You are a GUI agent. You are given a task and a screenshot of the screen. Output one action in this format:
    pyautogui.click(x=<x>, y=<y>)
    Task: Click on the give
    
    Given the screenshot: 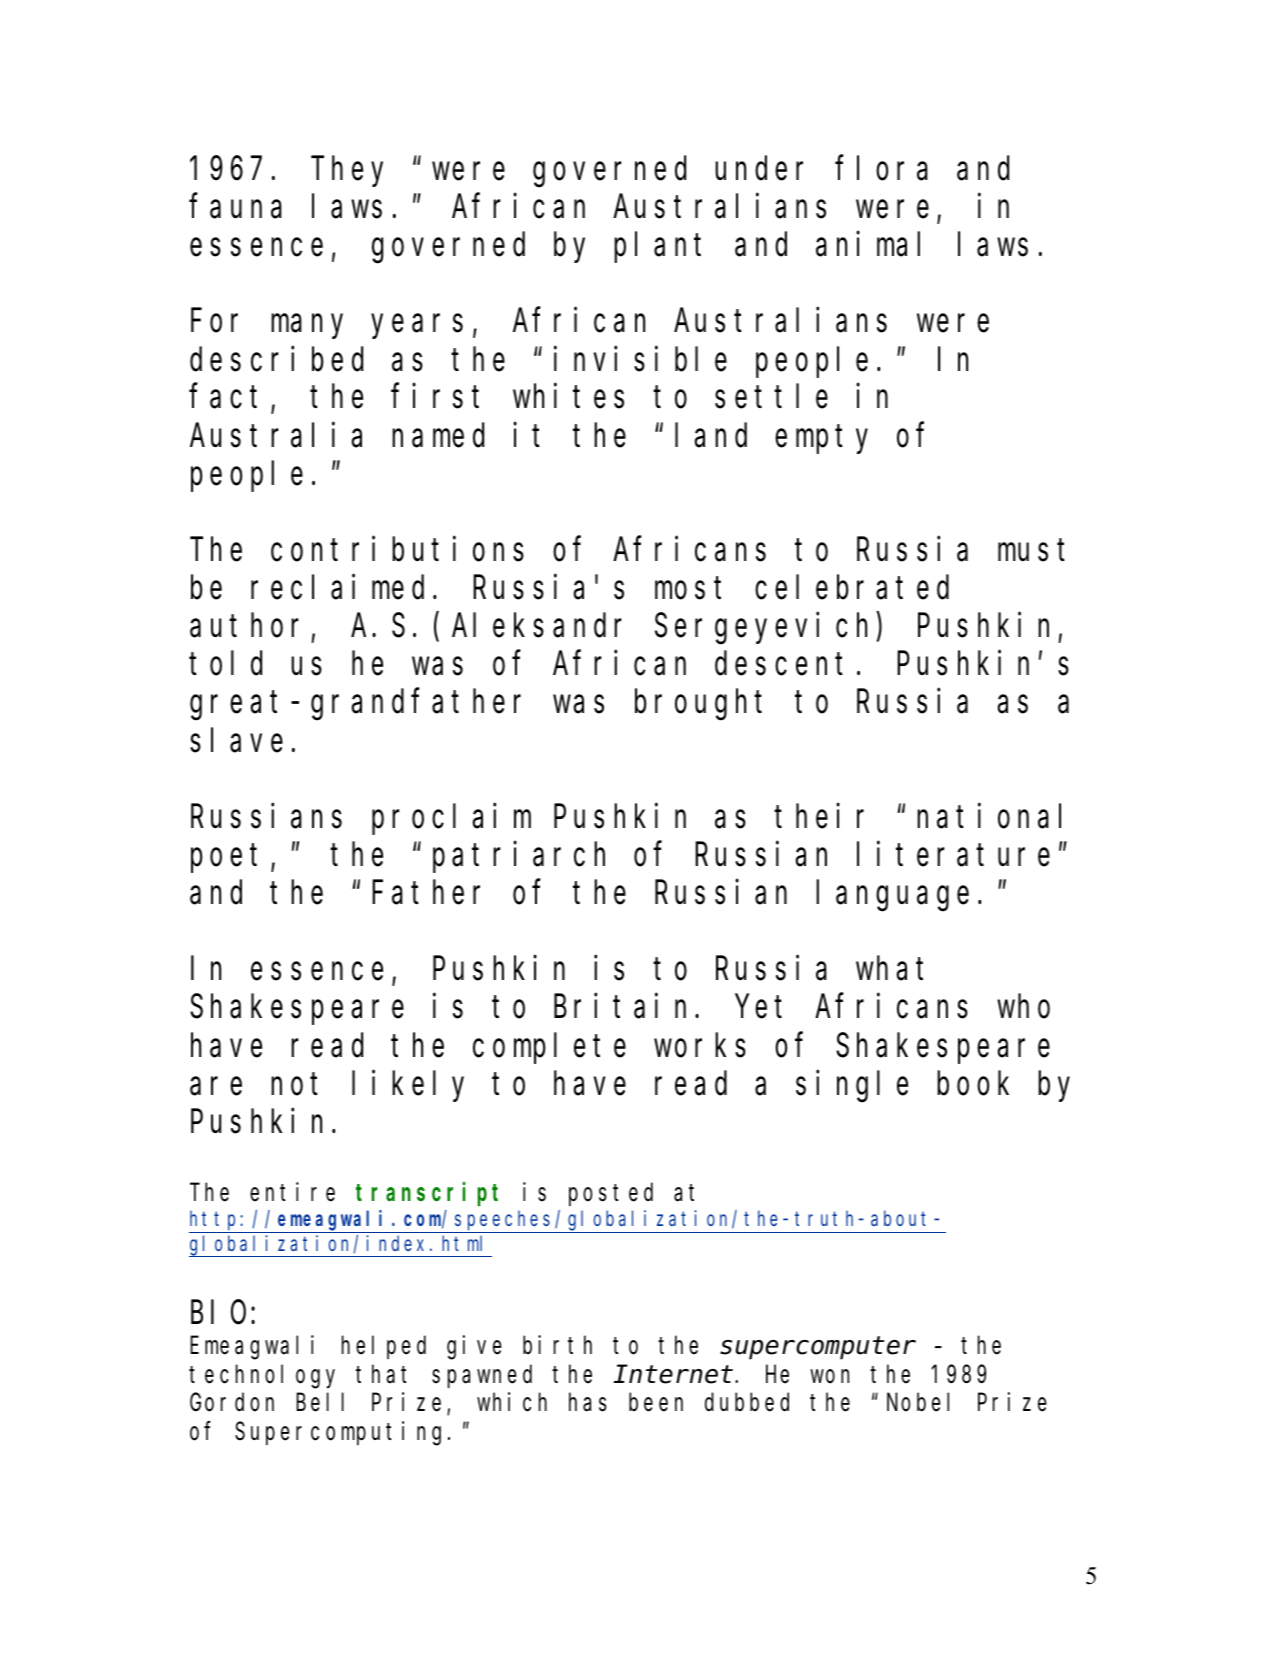 What is the action you would take?
    pyautogui.click(x=474, y=1347)
